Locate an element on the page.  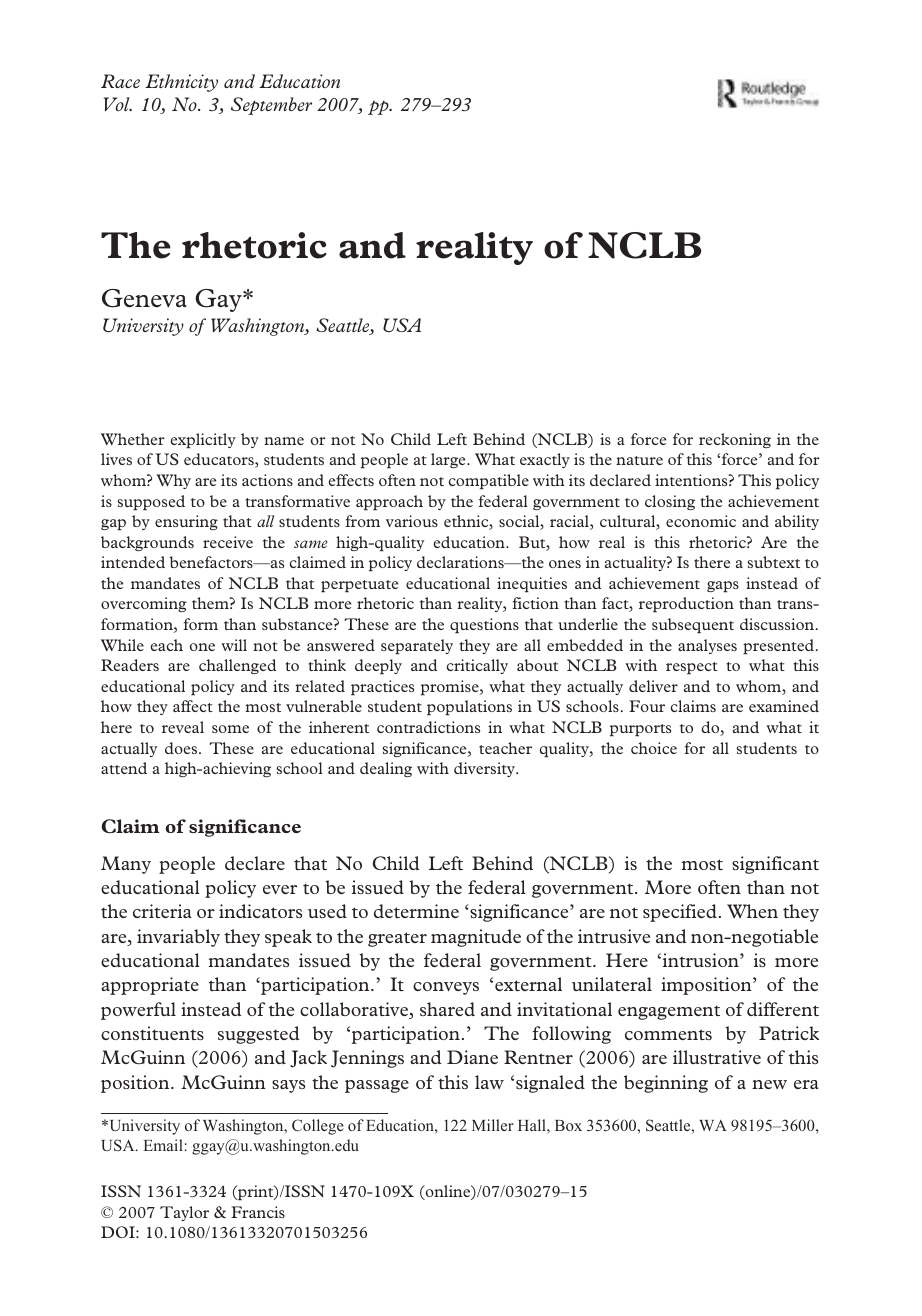
large is located at coordinates (449, 460).
